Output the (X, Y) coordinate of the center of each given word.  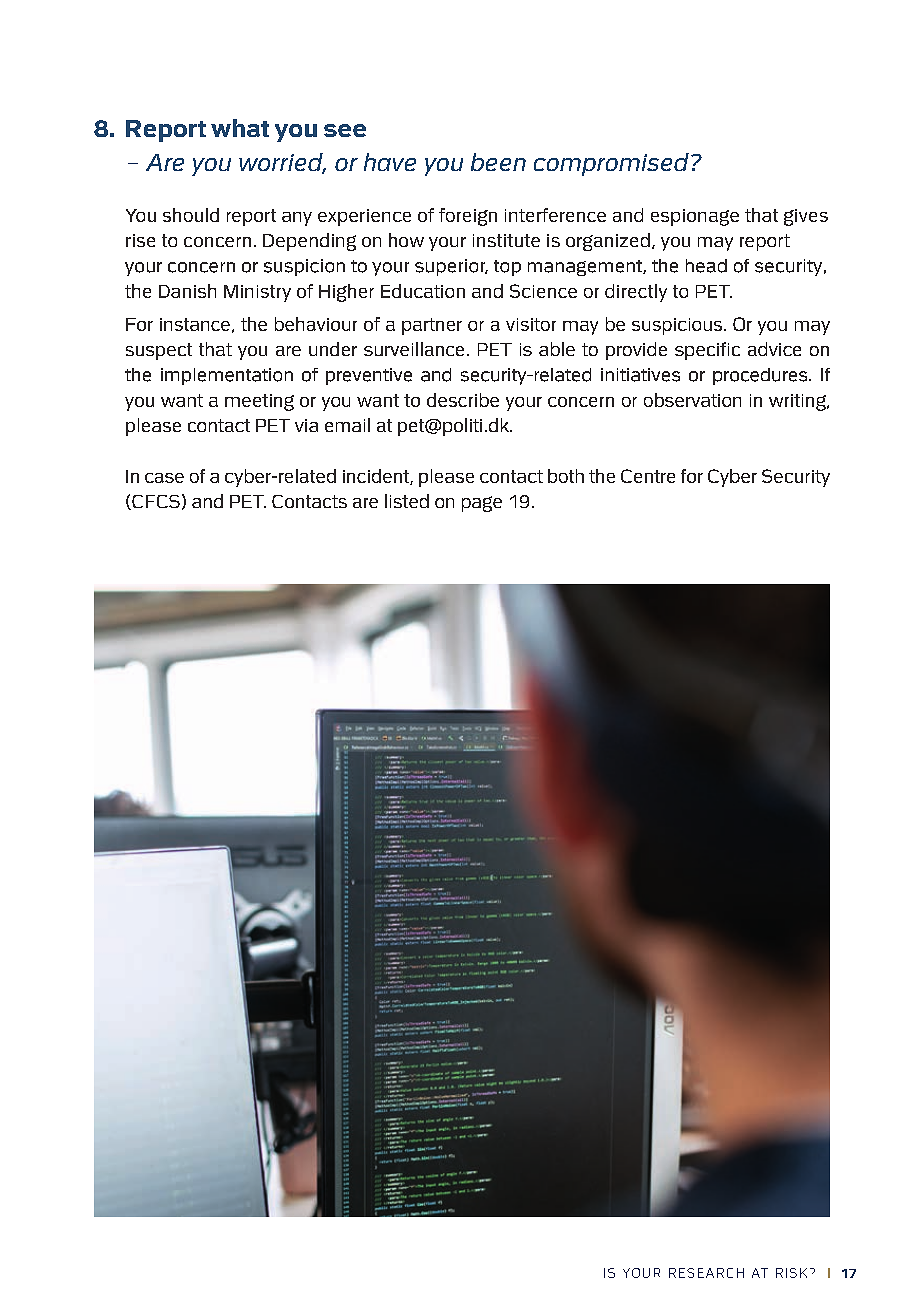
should (191, 215)
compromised (611, 164)
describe (463, 400)
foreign (468, 217)
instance (195, 324)
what (240, 128)
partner (432, 326)
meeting (259, 402)
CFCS (155, 502)
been (498, 162)
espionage (695, 217)
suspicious (677, 326)
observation (692, 400)
